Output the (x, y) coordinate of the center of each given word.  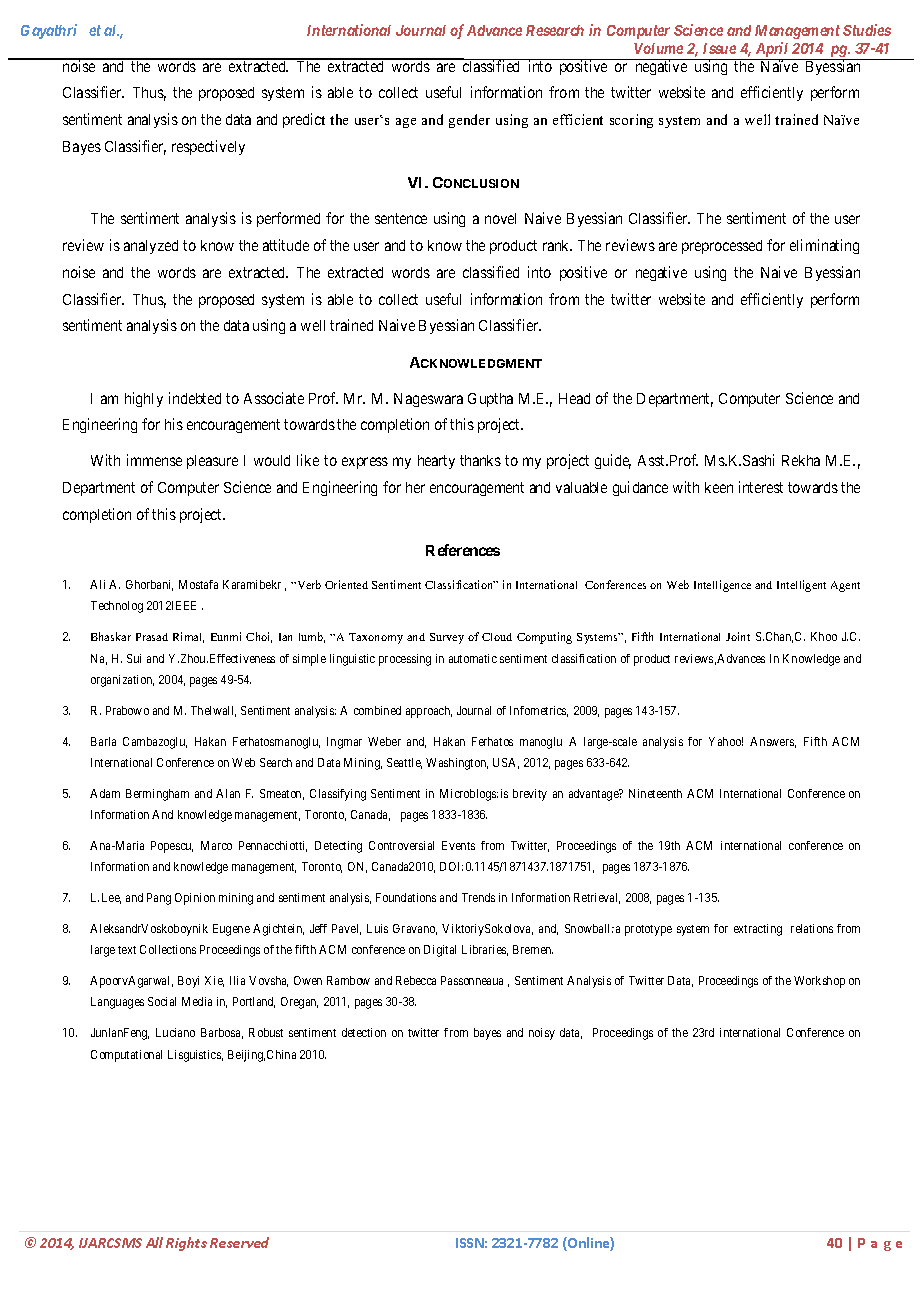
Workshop (819, 982)
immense (154, 460)
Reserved (239, 1242)
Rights (186, 1244)
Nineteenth (655, 793)
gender (469, 121)
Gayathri (49, 31)
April (772, 51)
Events (458, 845)
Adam (105, 793)
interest (761, 487)
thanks (480, 460)
